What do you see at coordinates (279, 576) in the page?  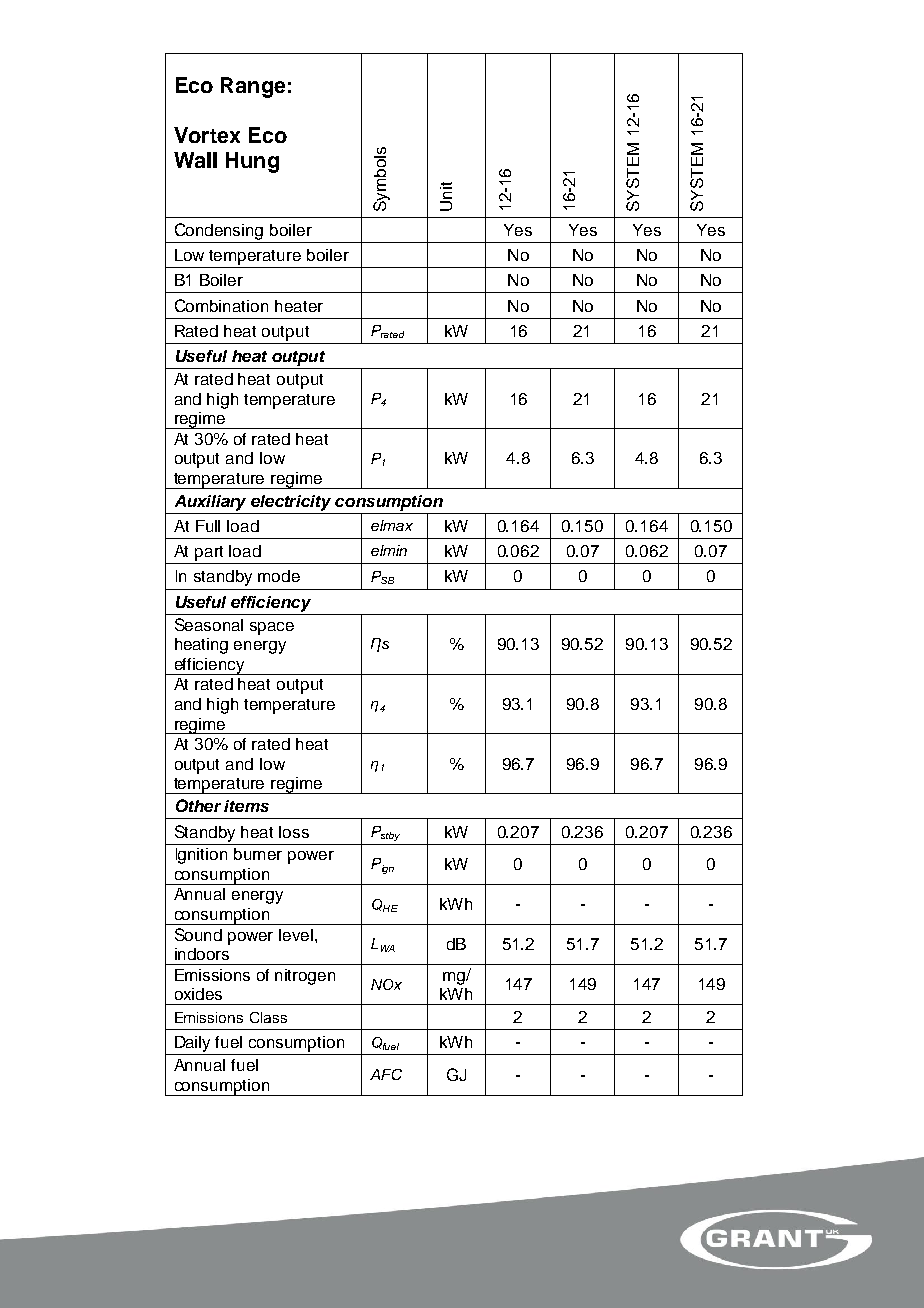 I see `mode` at bounding box center [279, 576].
